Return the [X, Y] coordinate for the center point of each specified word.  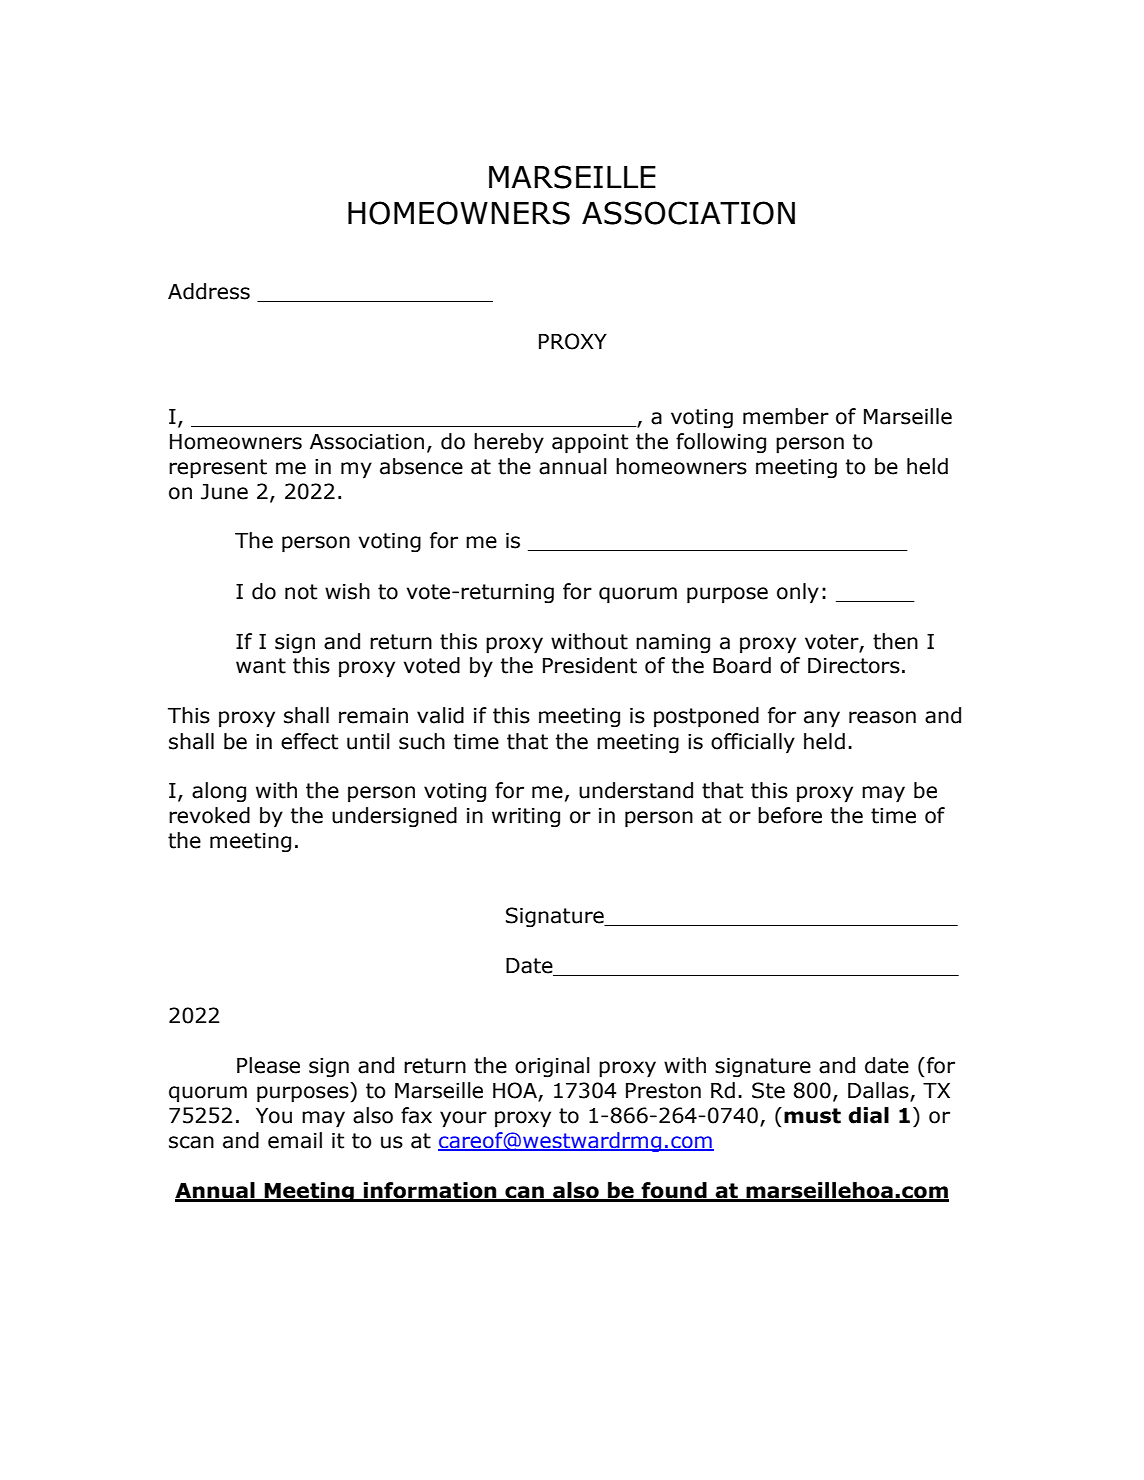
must [812, 1116]
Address [209, 291]
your [463, 1119]
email [295, 1140]
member [786, 416]
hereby [509, 443]
